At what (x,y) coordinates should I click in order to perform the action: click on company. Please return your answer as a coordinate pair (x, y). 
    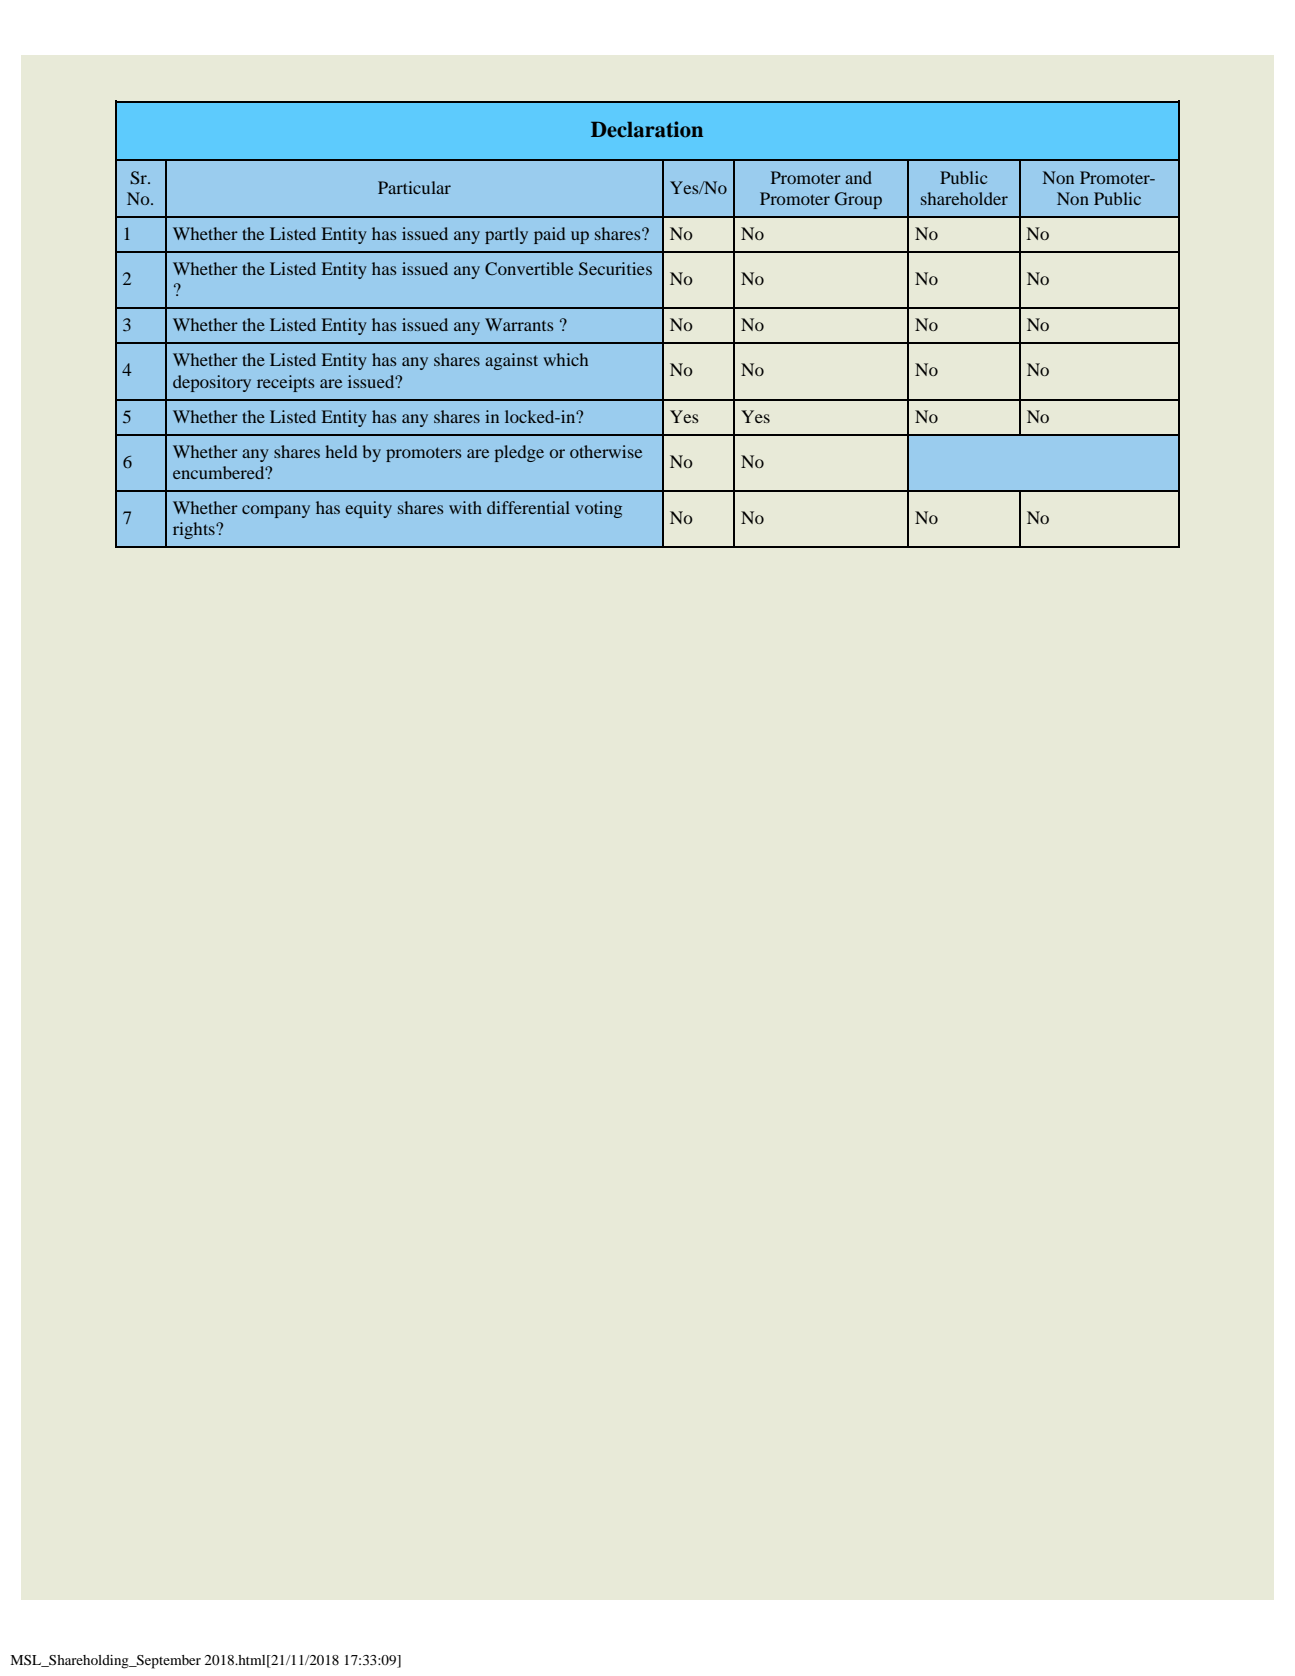
    Looking at the image, I should click on (276, 511).
